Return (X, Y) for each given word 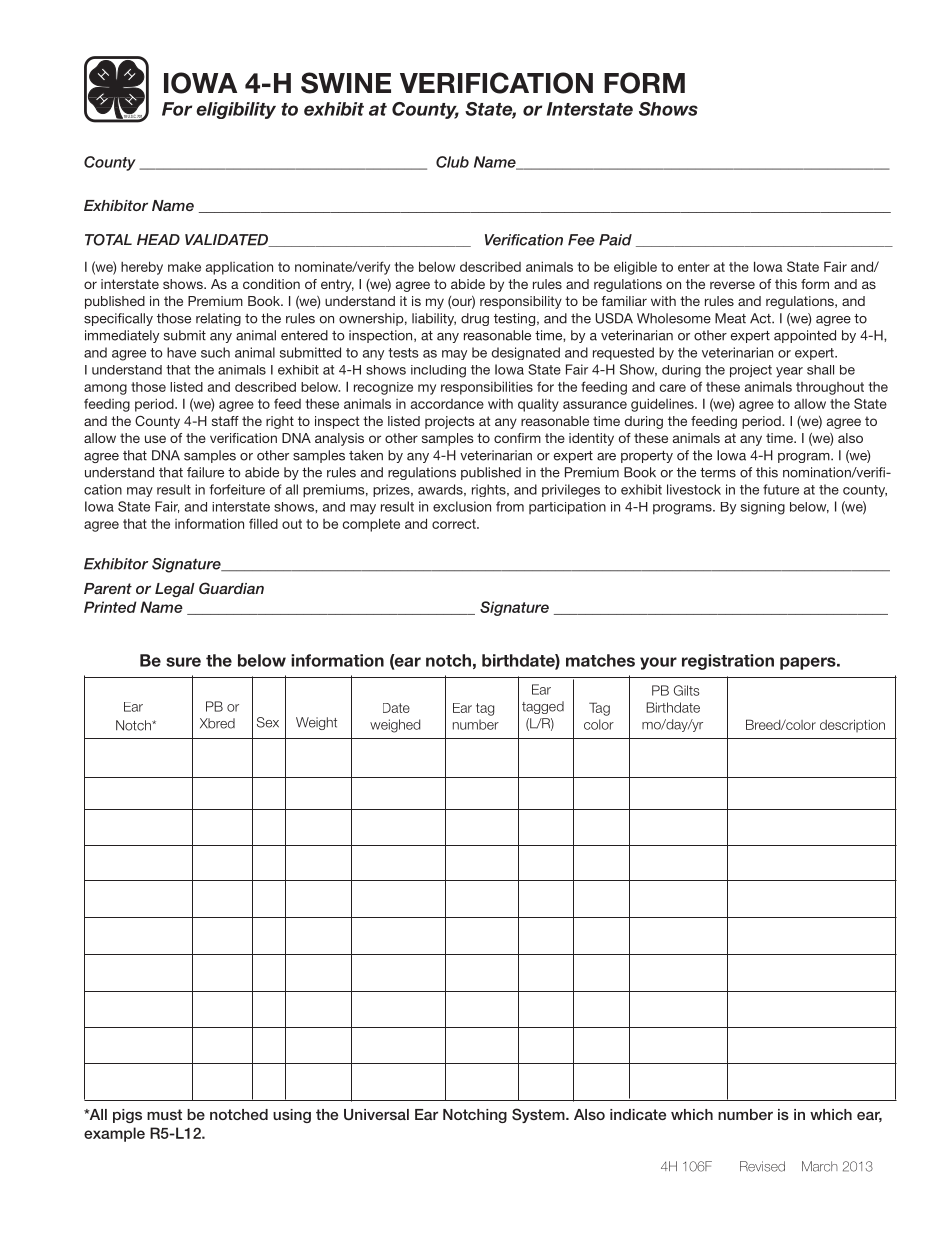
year (789, 372)
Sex (268, 722)
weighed (395, 726)
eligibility (236, 110)
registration (728, 662)
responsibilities (487, 388)
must (164, 1114)
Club (452, 162)
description (852, 726)
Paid (615, 240)
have (181, 352)
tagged (543, 707)
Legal (175, 590)
